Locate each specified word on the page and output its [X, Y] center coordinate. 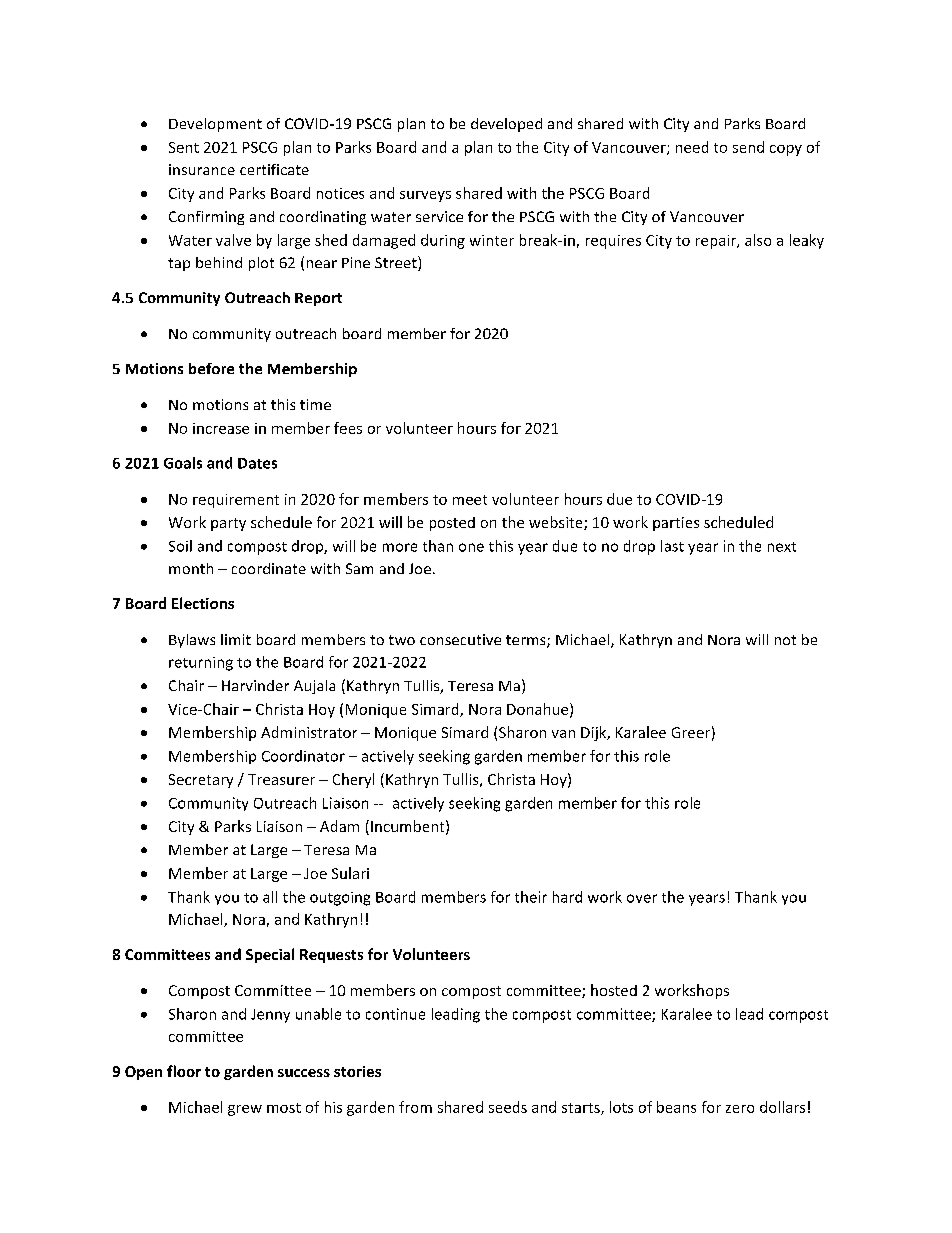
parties [676, 524]
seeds [508, 1107]
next [782, 547]
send [748, 147]
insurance [202, 169]
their [531, 897]
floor [184, 1071]
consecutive [460, 639]
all [270, 897]
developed [506, 125]
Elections [203, 603]
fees [348, 428]
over [642, 898]
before [211, 368]
